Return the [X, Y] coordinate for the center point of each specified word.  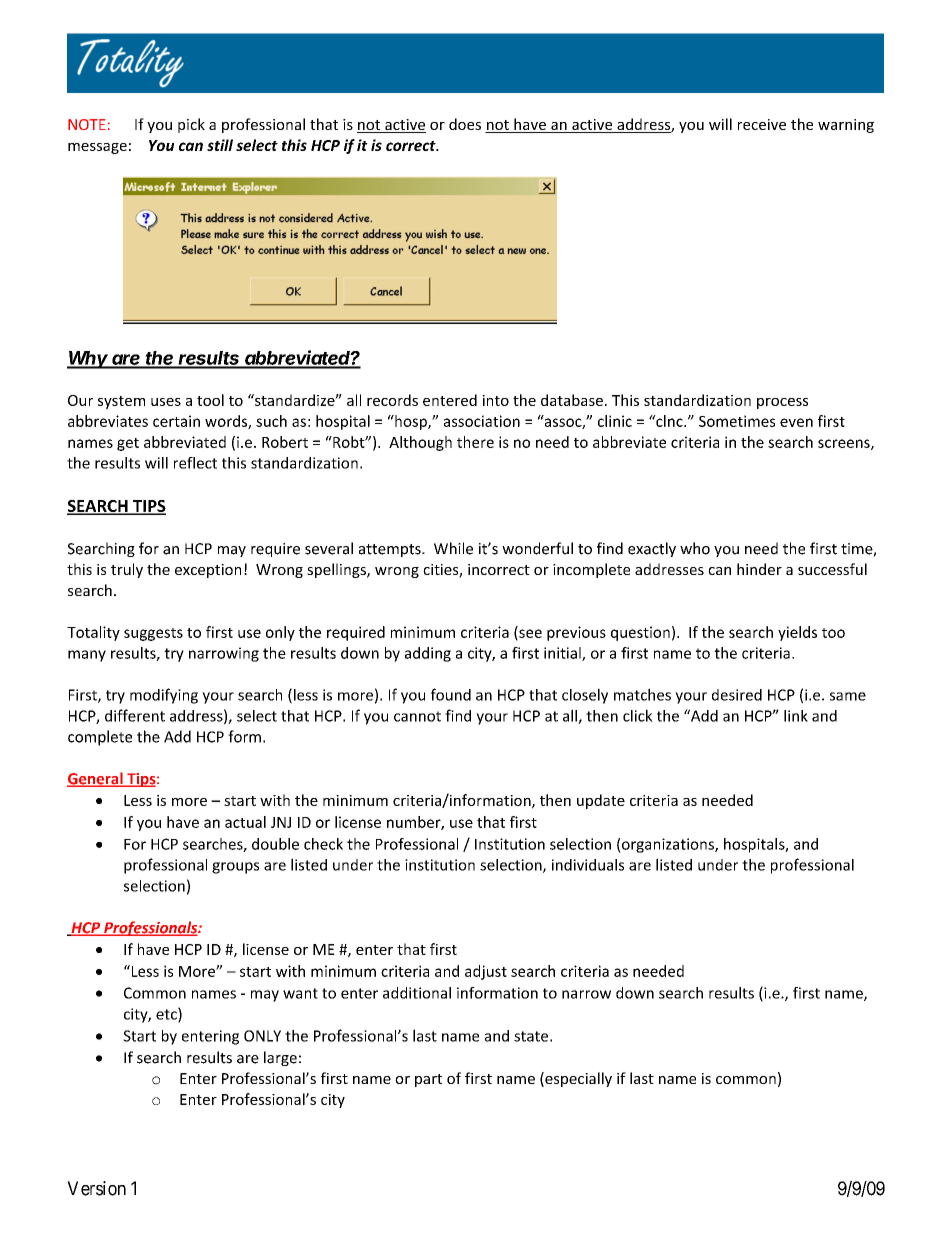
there [475, 442]
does [465, 124]
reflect [195, 463]
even [796, 422]
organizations [668, 845]
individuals [588, 865]
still [220, 145]
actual [245, 822]
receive [762, 124]
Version [96, 1188]
